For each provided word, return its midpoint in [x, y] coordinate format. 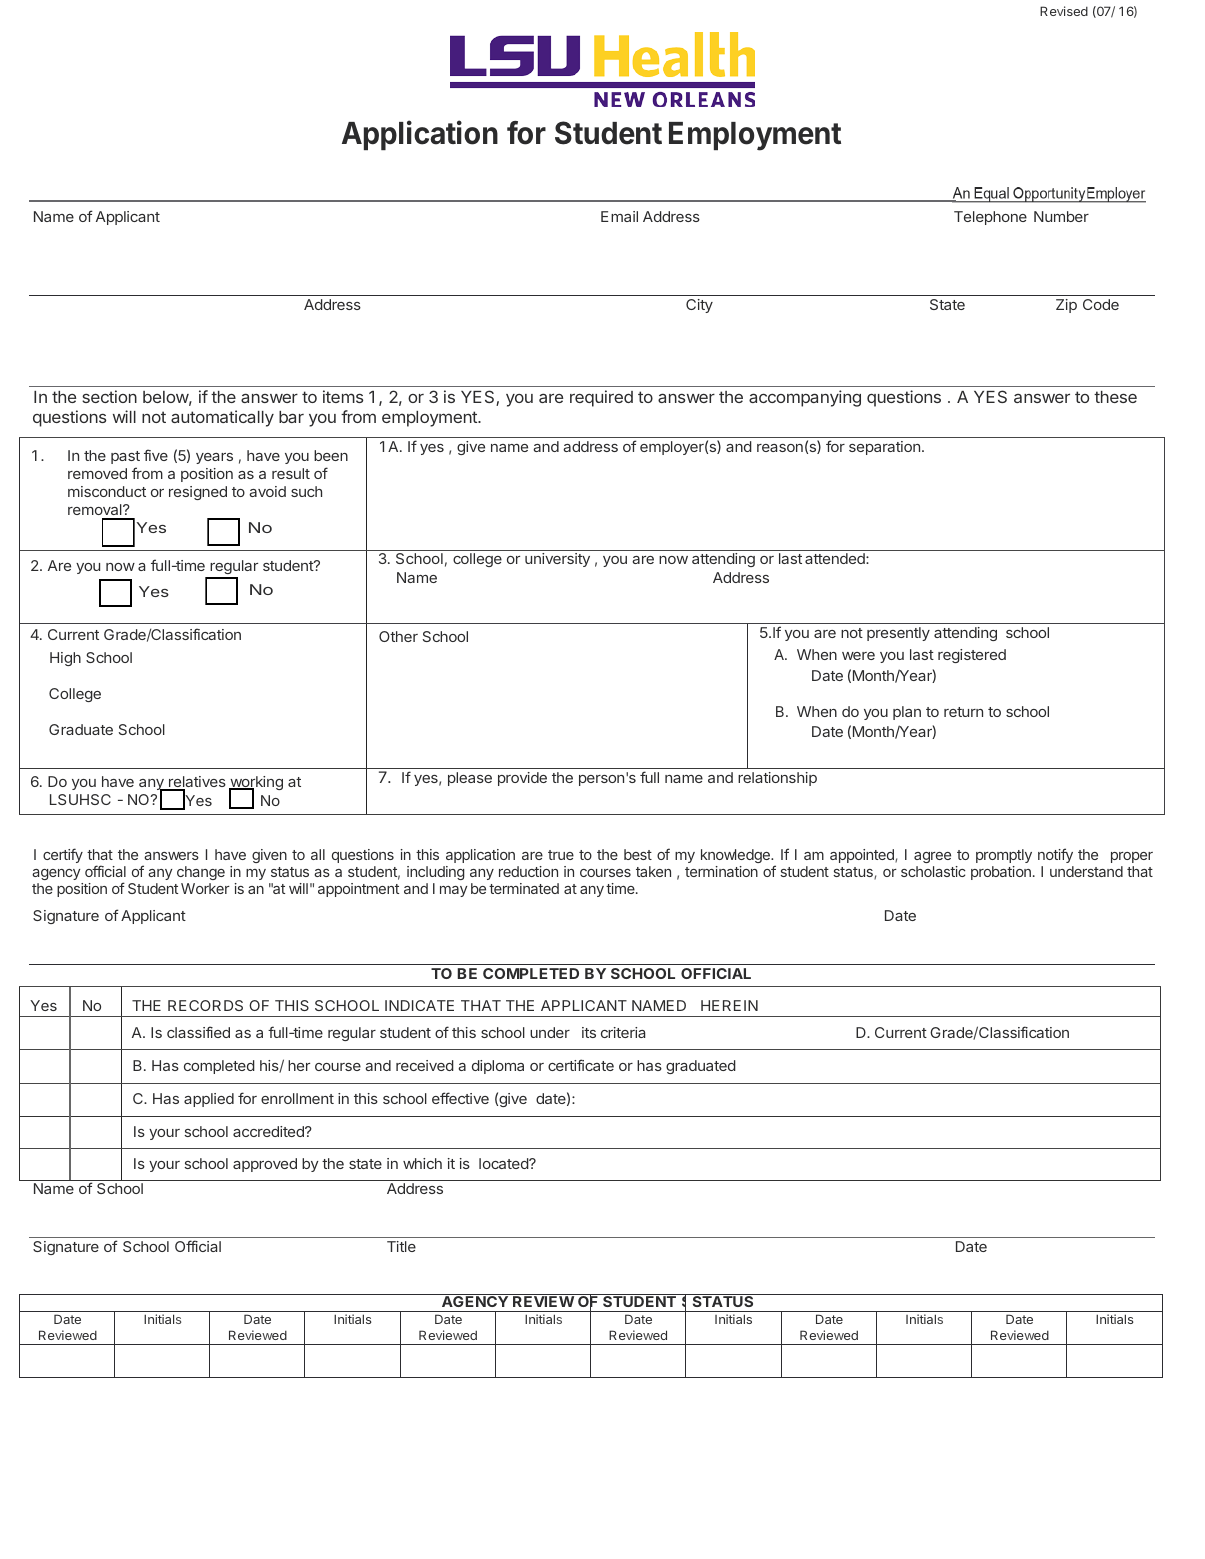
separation [884, 448]
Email [619, 216]
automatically [222, 418]
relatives [196, 783]
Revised [1064, 11]
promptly [1004, 858]
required [601, 398]
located [504, 1163]
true [561, 855]
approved [265, 1165]
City [699, 306]
